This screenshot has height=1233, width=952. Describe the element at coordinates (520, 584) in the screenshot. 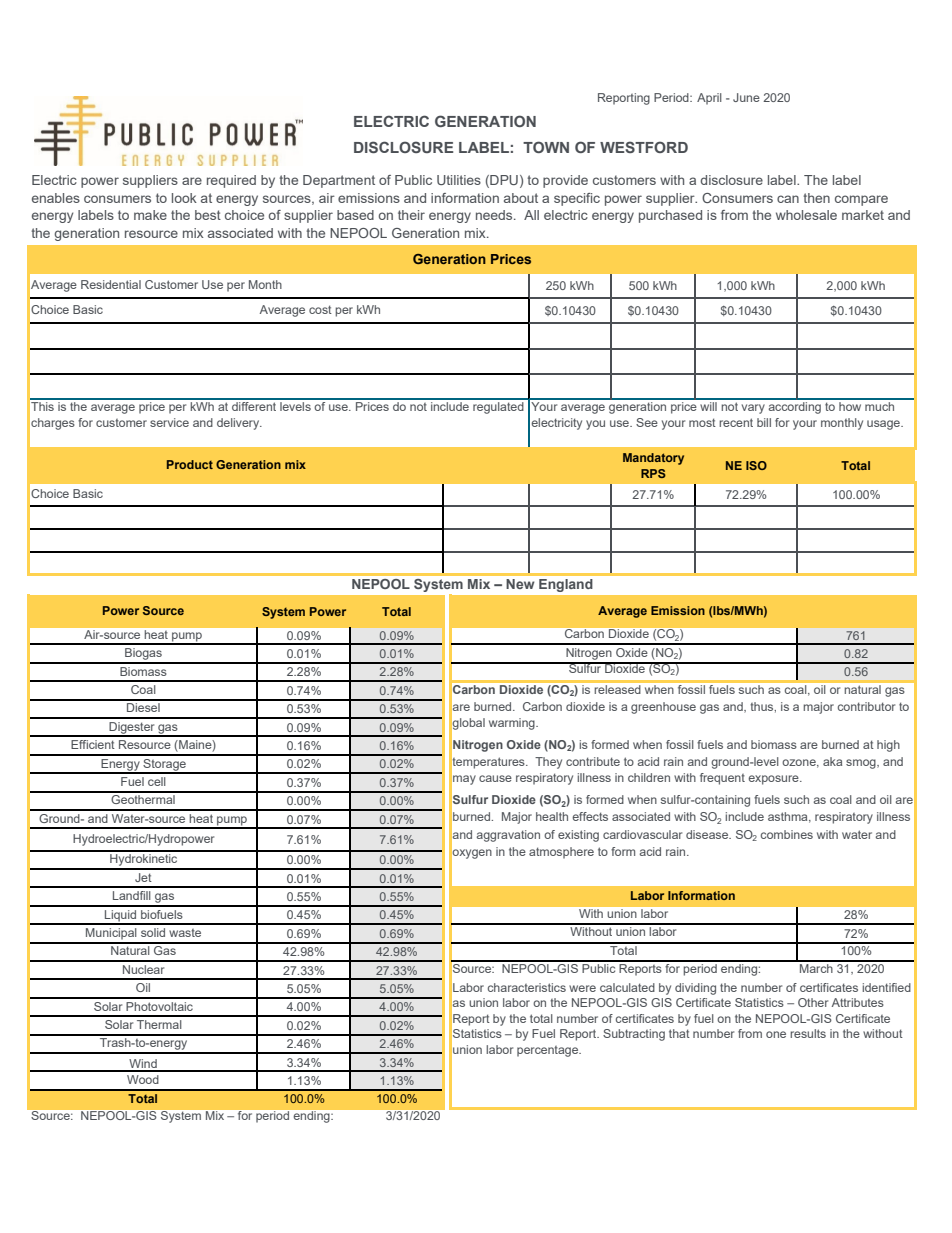

I see `New` at that location.
